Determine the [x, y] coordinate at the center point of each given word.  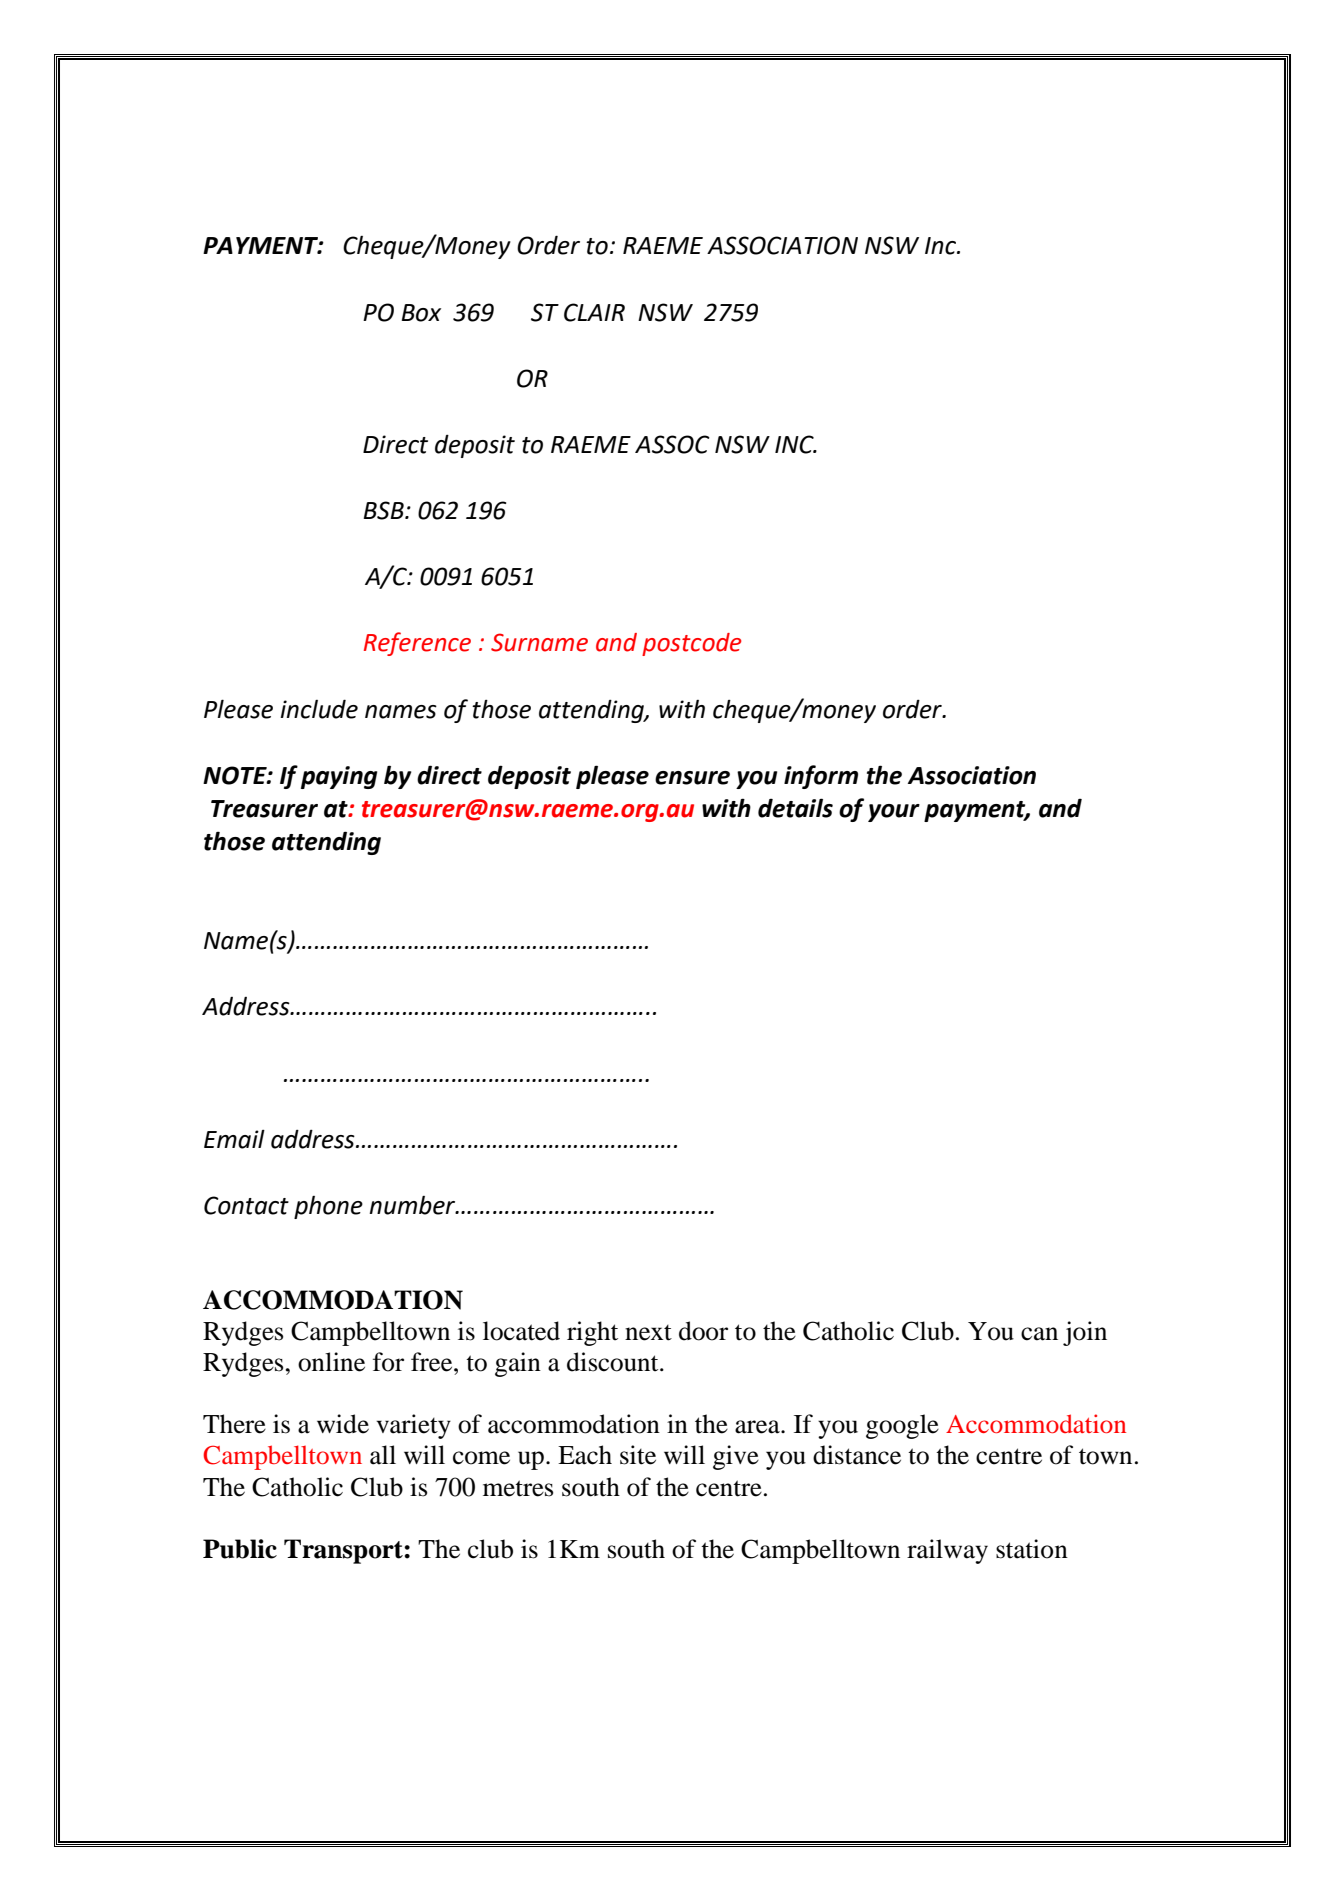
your [894, 813]
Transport [344, 1551]
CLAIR [594, 312]
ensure [692, 778]
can [1039, 1334]
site [638, 1455]
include [319, 709]
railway [947, 1551]
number [413, 1205]
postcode [691, 644]
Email [234, 1139]
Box [421, 313]
